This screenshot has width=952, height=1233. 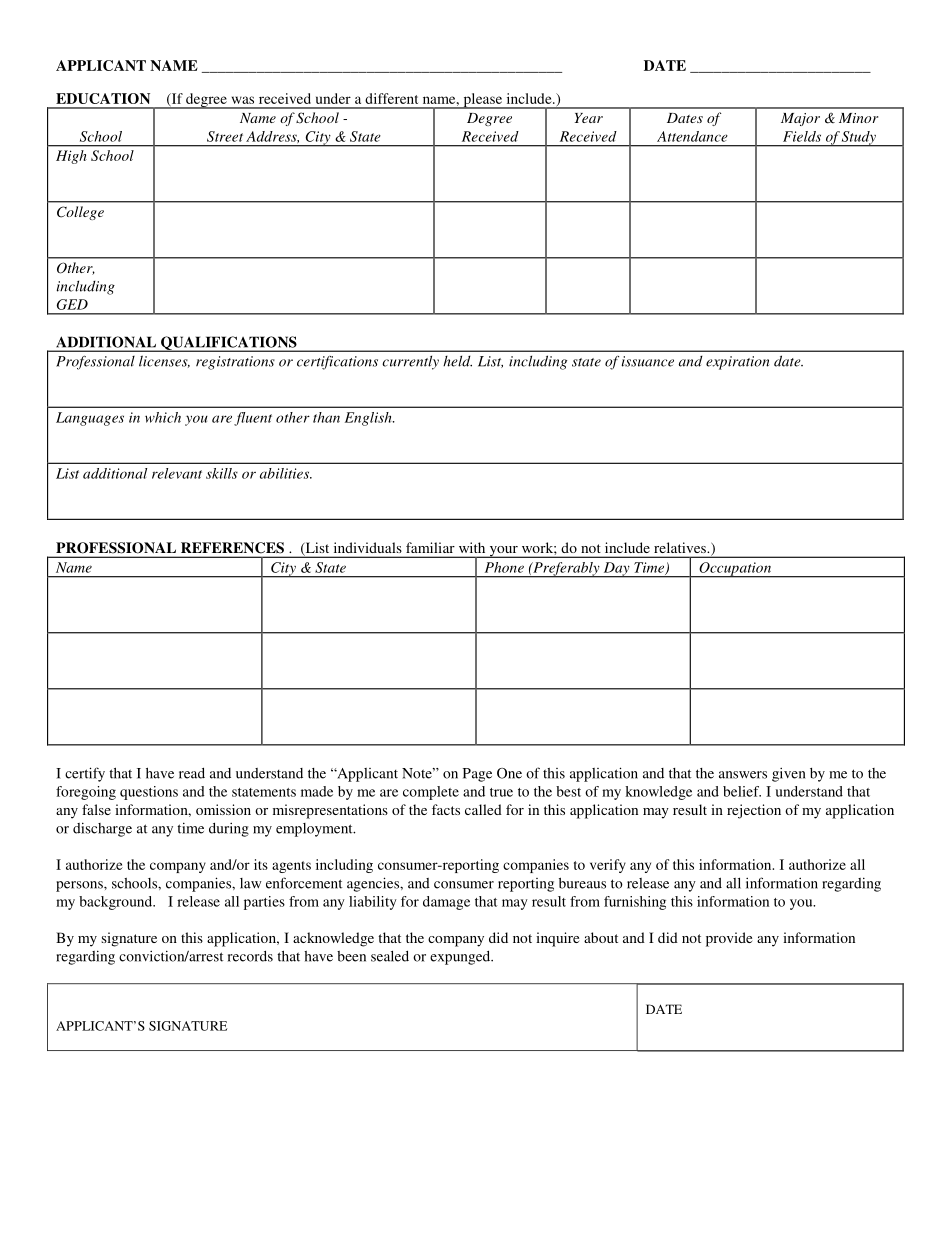 I want to click on Major, so click(x=800, y=119).
